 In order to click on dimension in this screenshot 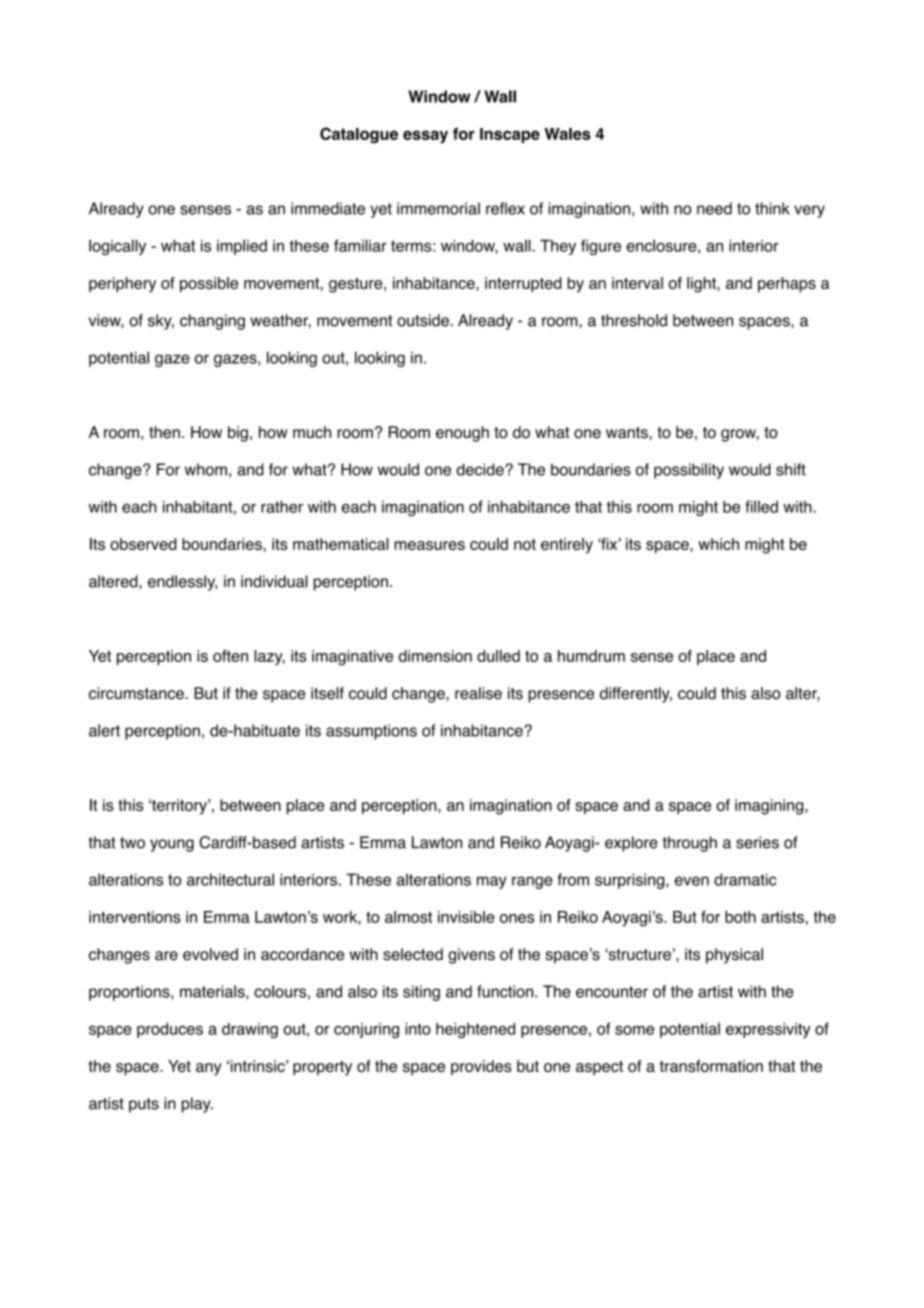, I will do `click(435, 656)`.
